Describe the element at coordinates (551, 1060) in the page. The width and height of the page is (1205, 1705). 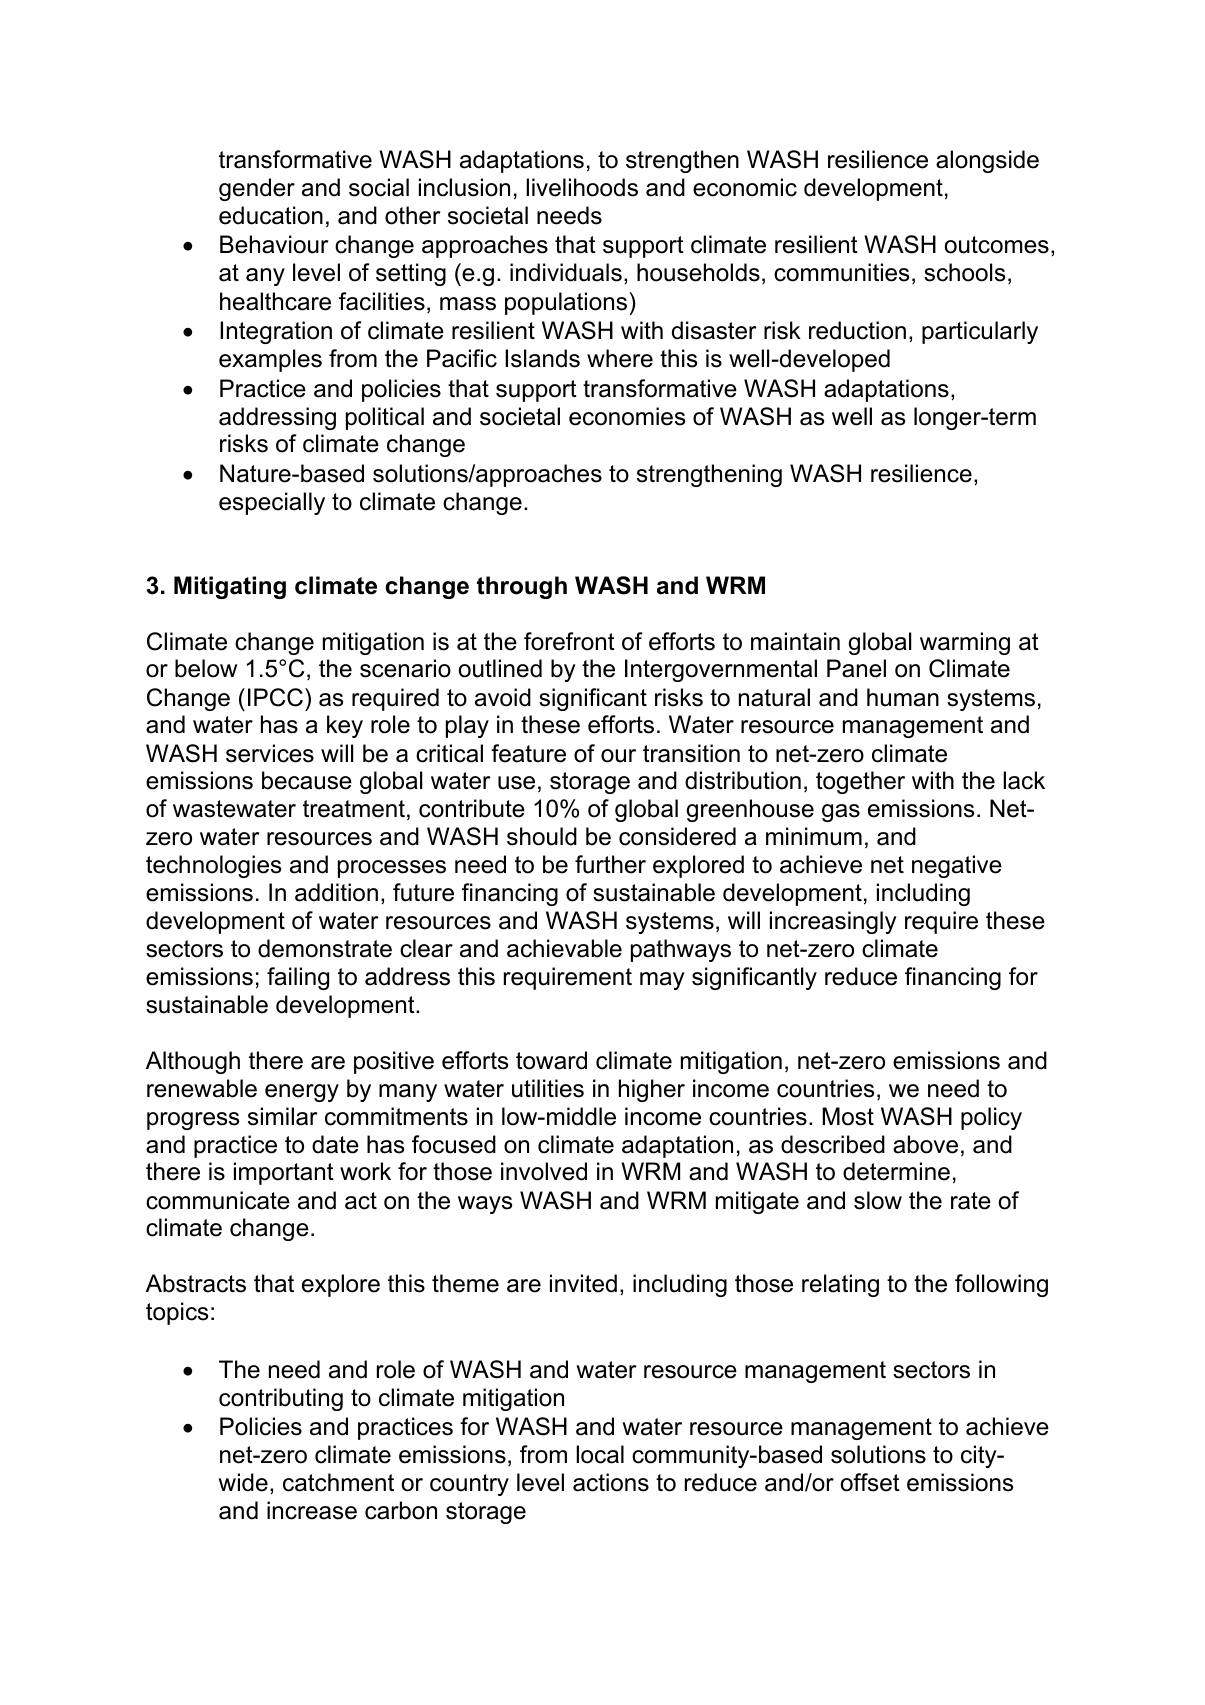
I see `toward` at that location.
